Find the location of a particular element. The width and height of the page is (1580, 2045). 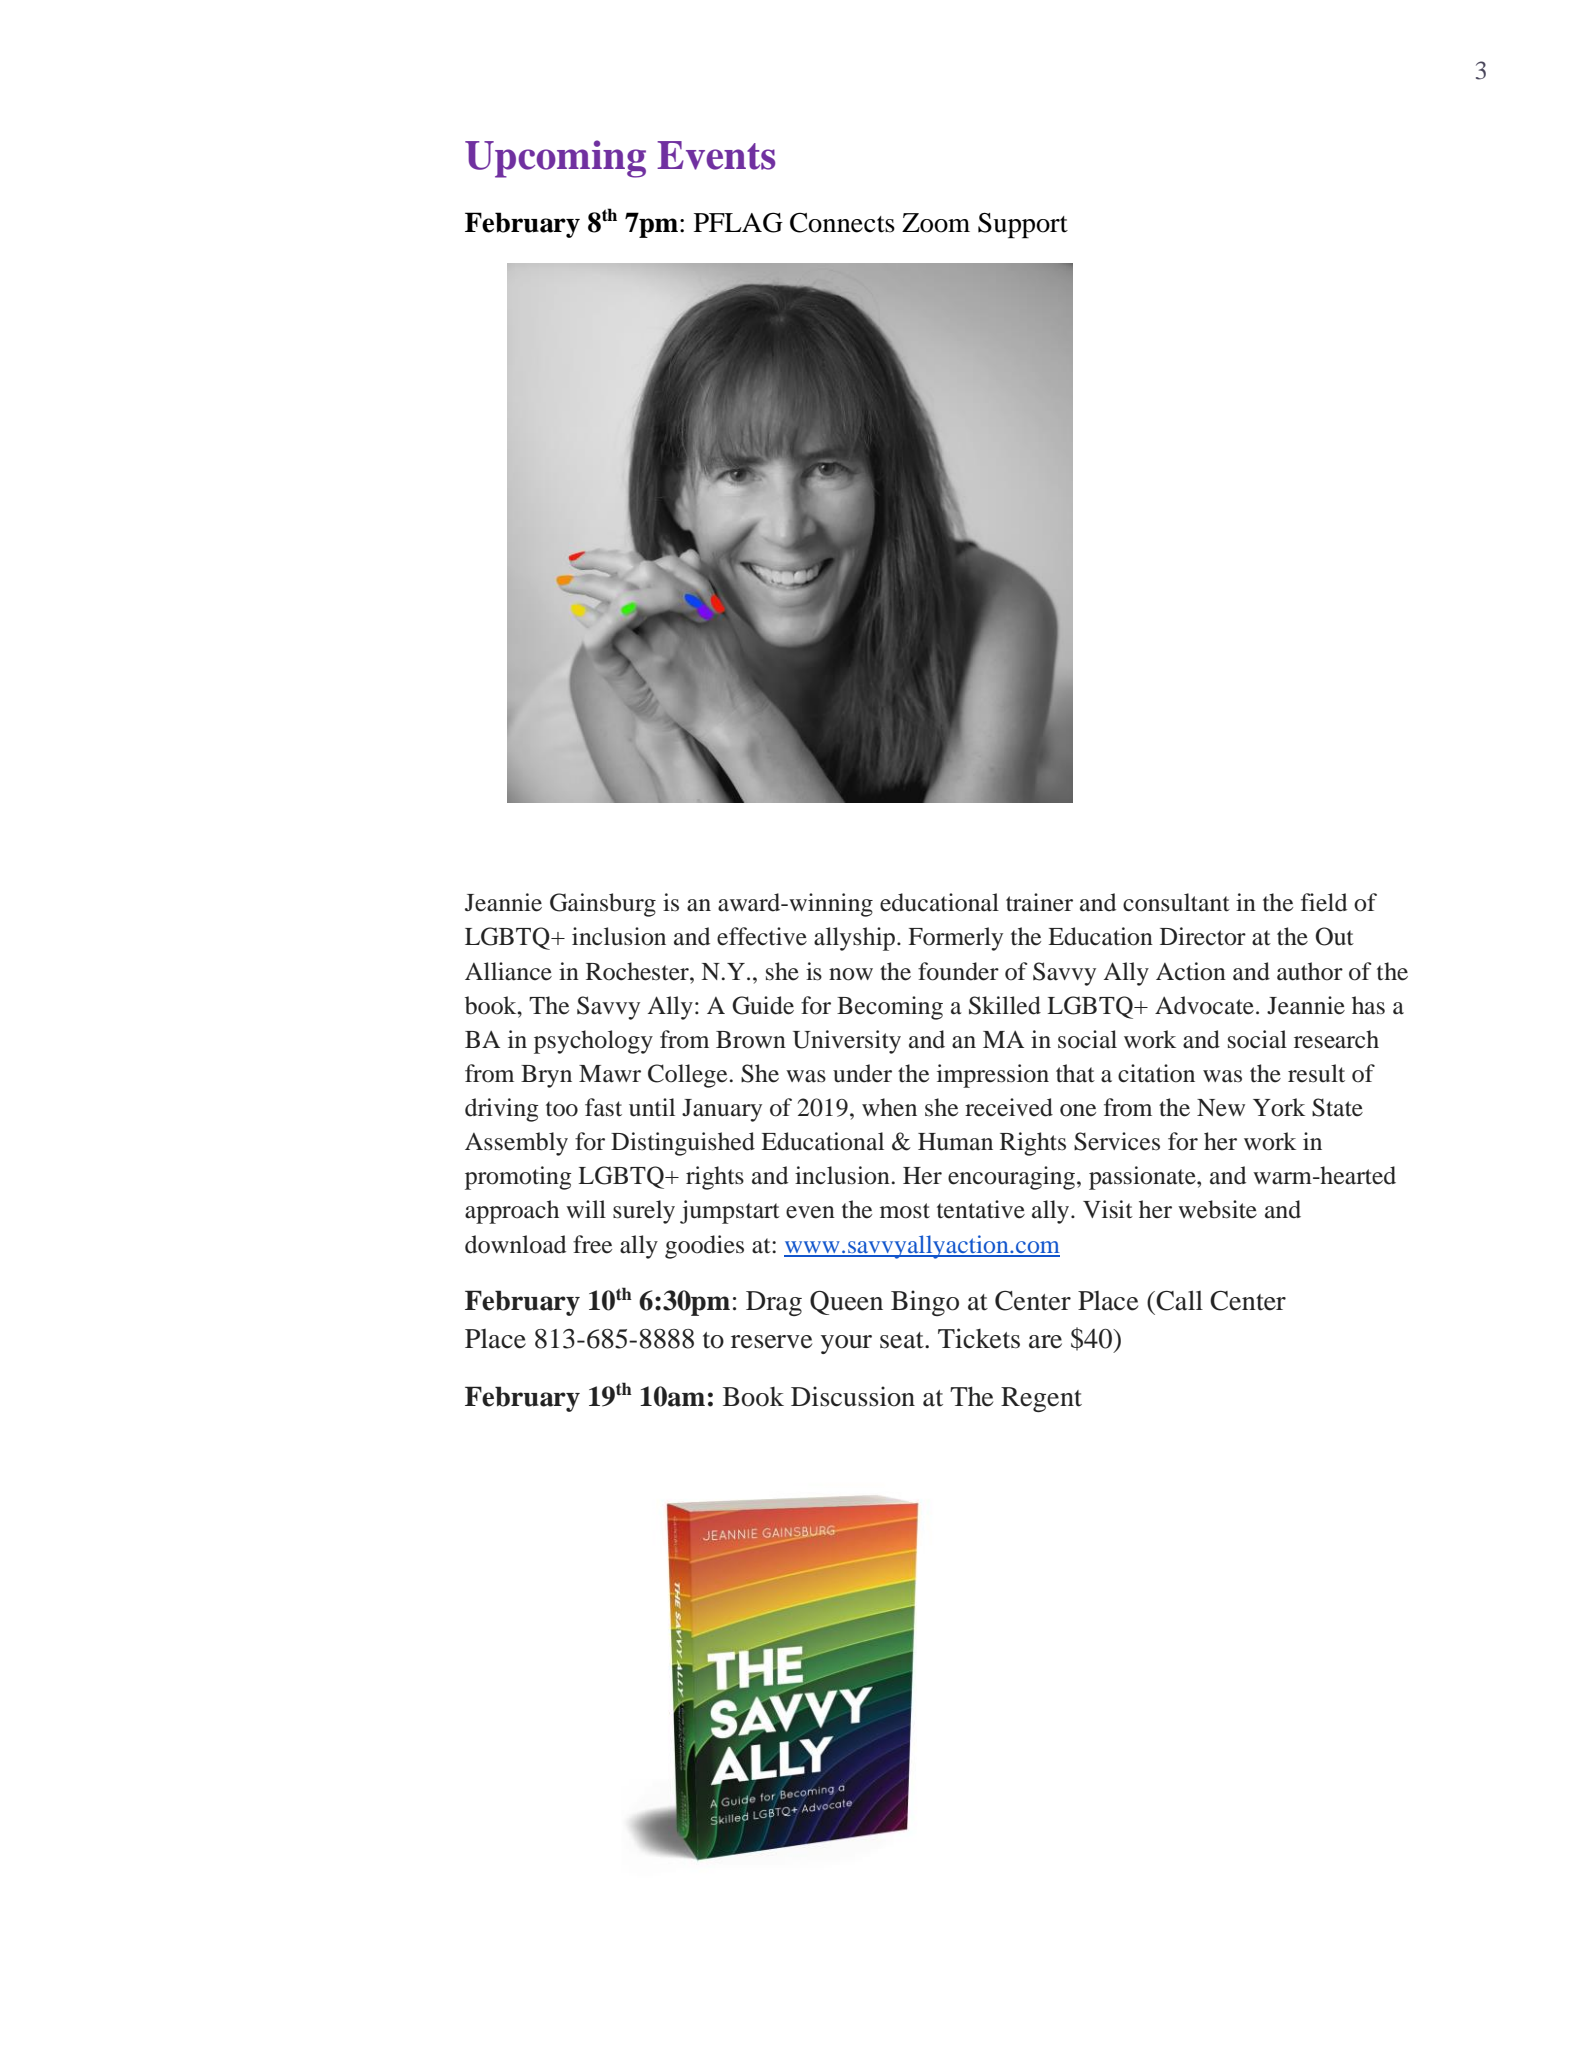

effective is located at coordinates (762, 936).
